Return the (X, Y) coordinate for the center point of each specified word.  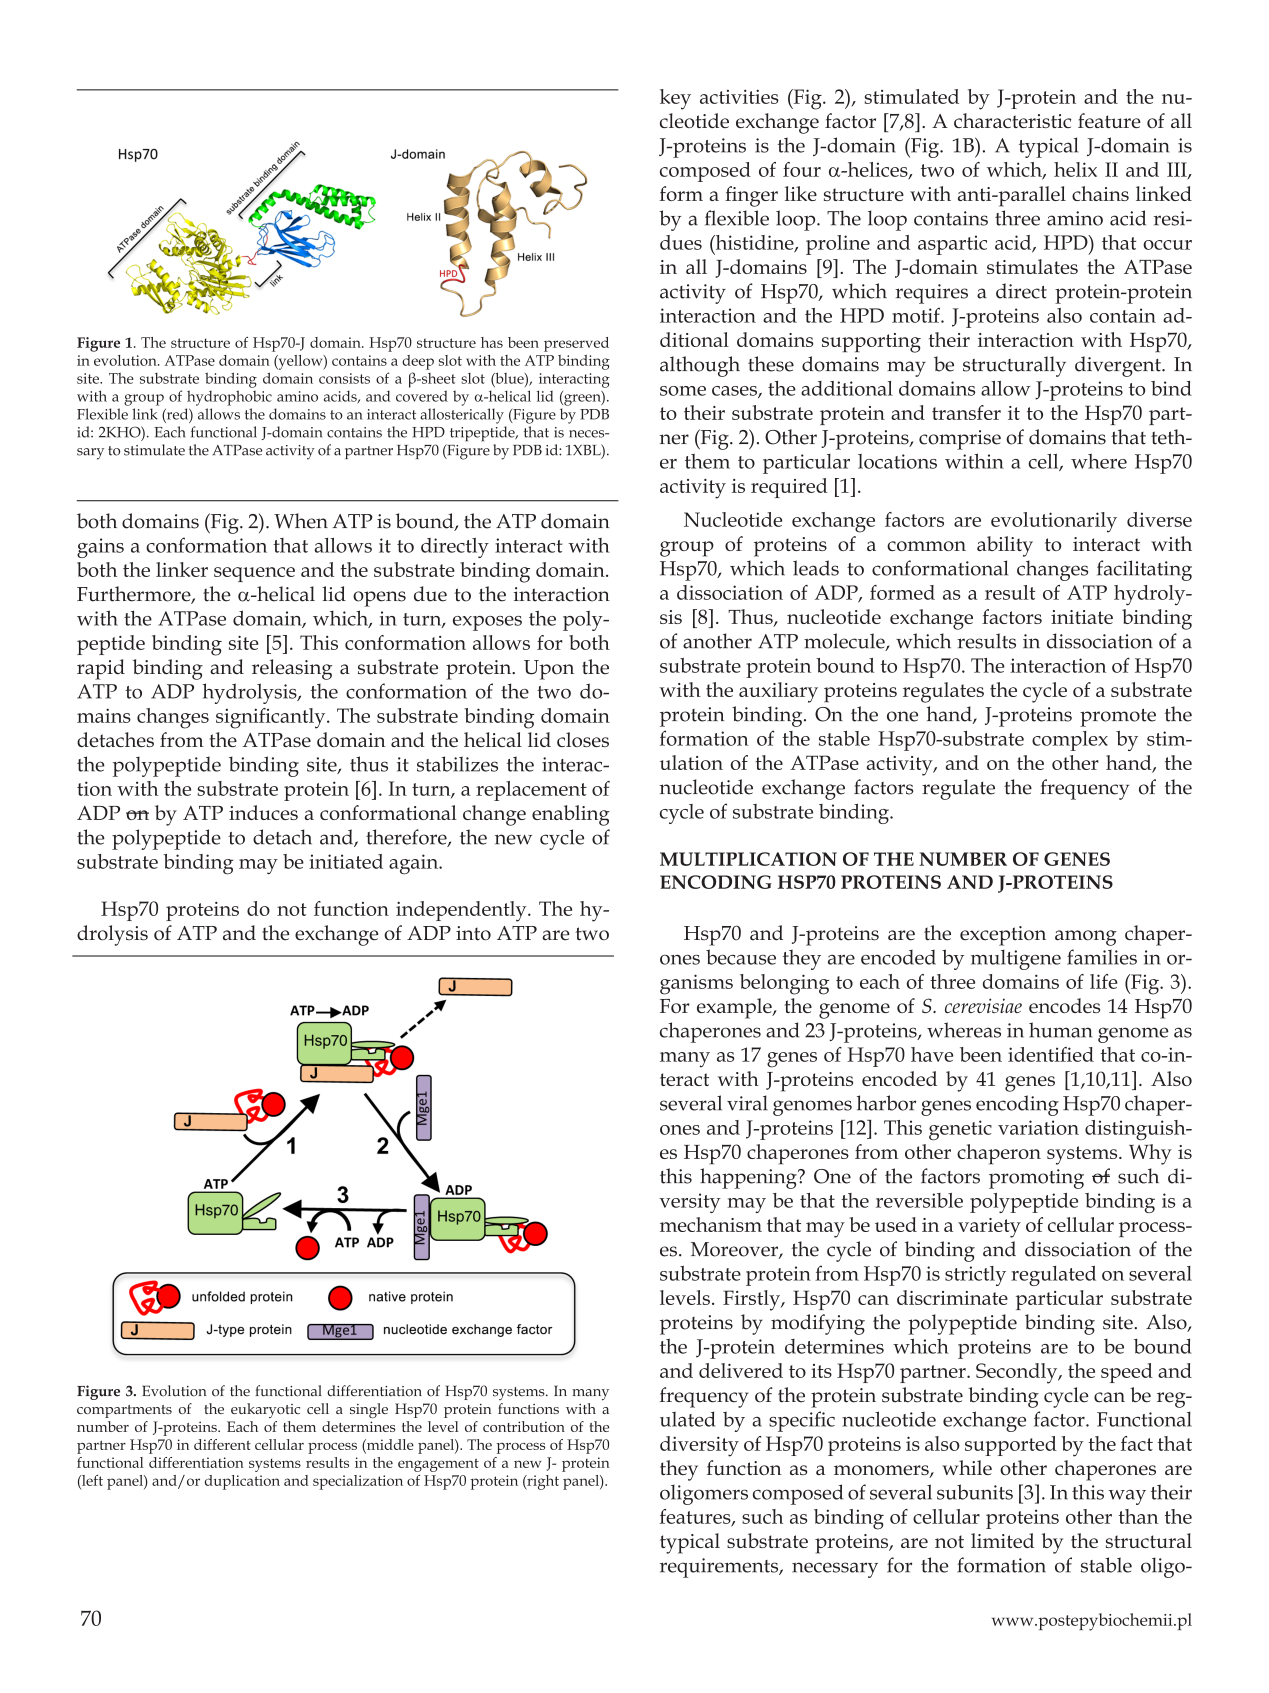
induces (263, 812)
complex (1070, 741)
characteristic (1012, 120)
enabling (571, 815)
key (675, 99)
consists (344, 378)
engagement (438, 1465)
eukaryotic (265, 1410)
